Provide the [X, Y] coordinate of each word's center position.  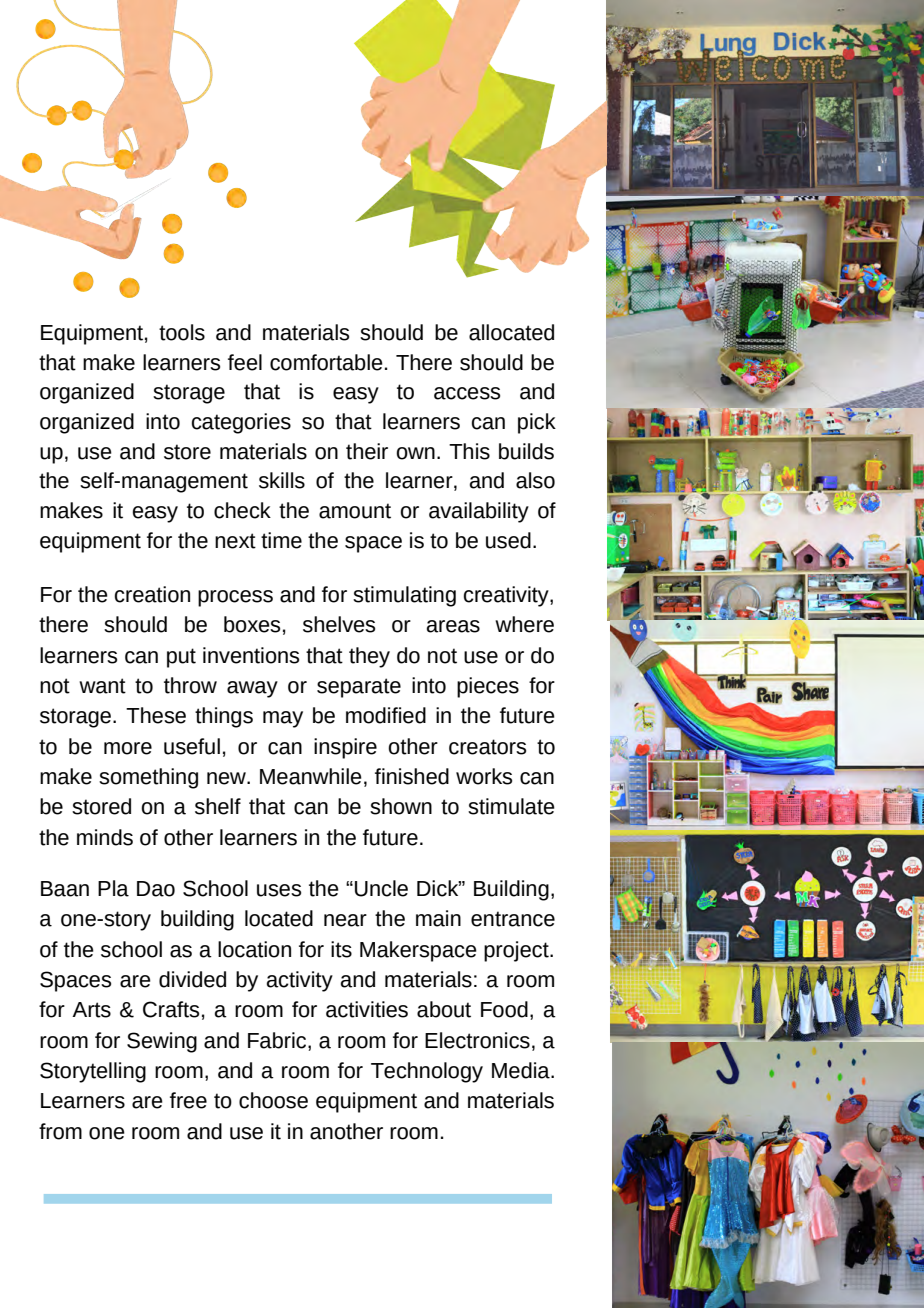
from [60, 1131]
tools [182, 332]
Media [522, 1070]
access [467, 393]
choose [273, 1100]
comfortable [326, 362]
